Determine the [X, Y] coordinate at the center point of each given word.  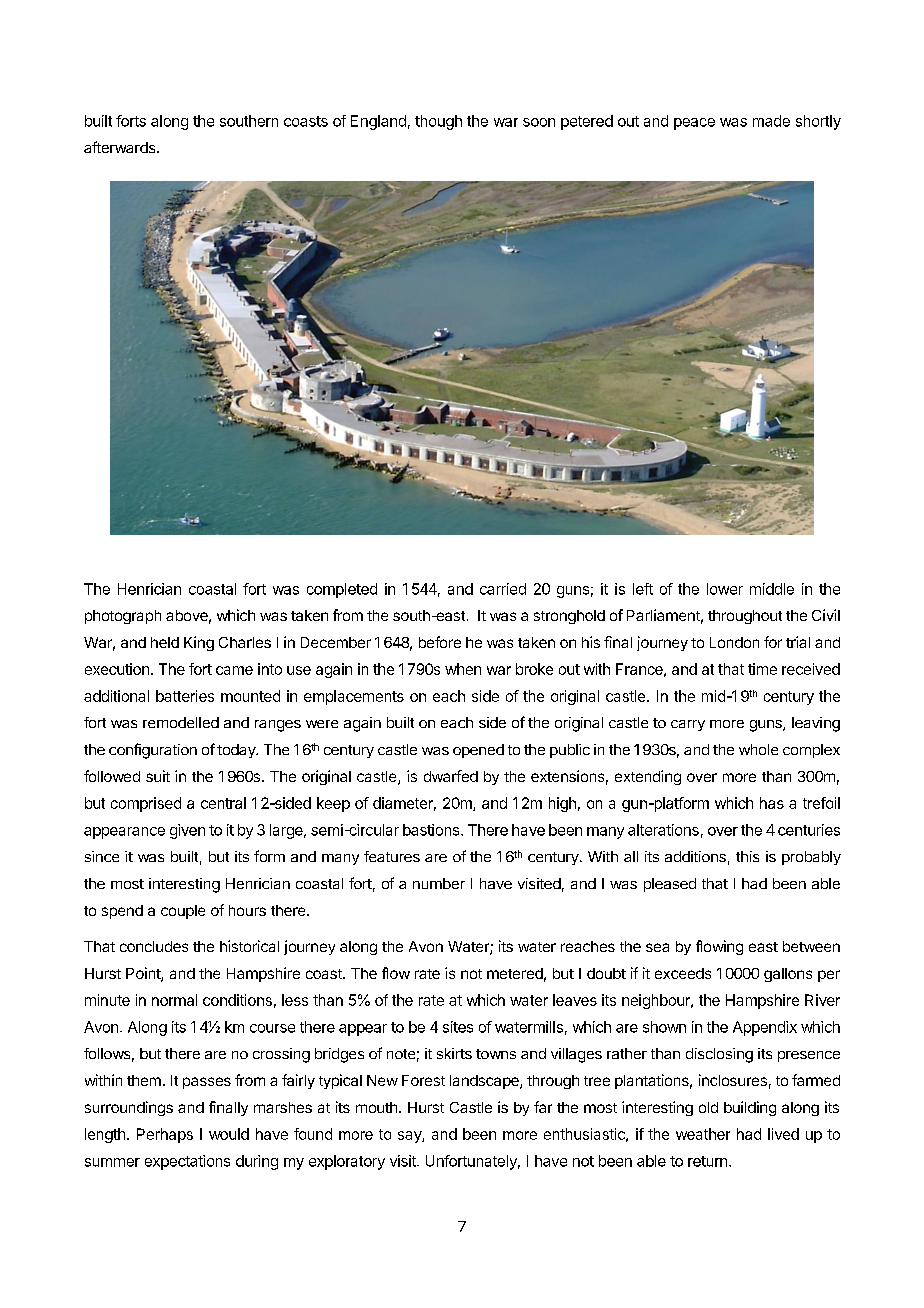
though [438, 122]
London [734, 642]
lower [725, 589]
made [771, 121]
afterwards [121, 147]
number [439, 883]
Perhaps [165, 1135]
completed [342, 590]
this [747, 856]
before [440, 642]
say [410, 1137]
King [199, 643]
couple [183, 912]
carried [503, 589]
